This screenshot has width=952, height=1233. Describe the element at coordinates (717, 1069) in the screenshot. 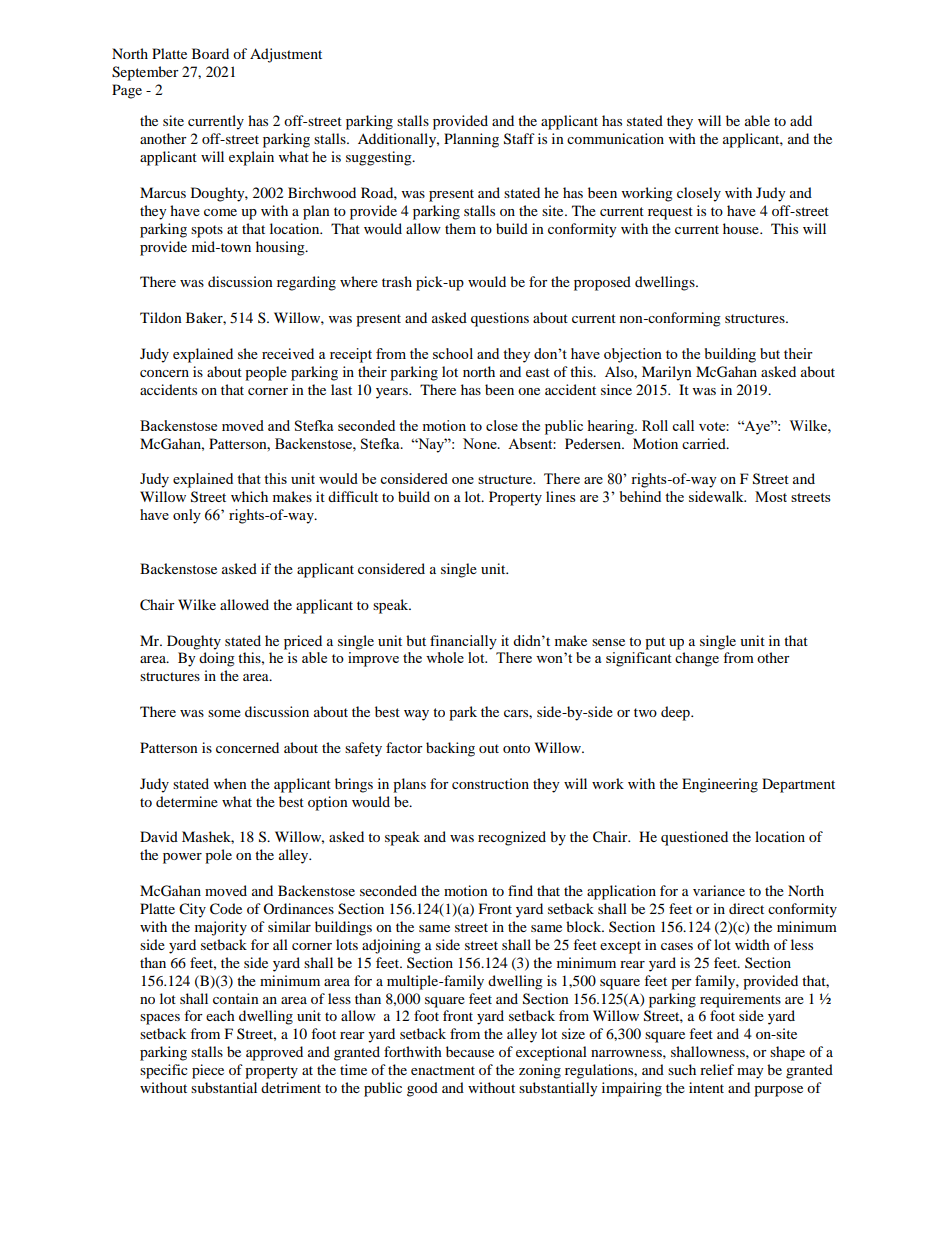

I see `relief` at that location.
